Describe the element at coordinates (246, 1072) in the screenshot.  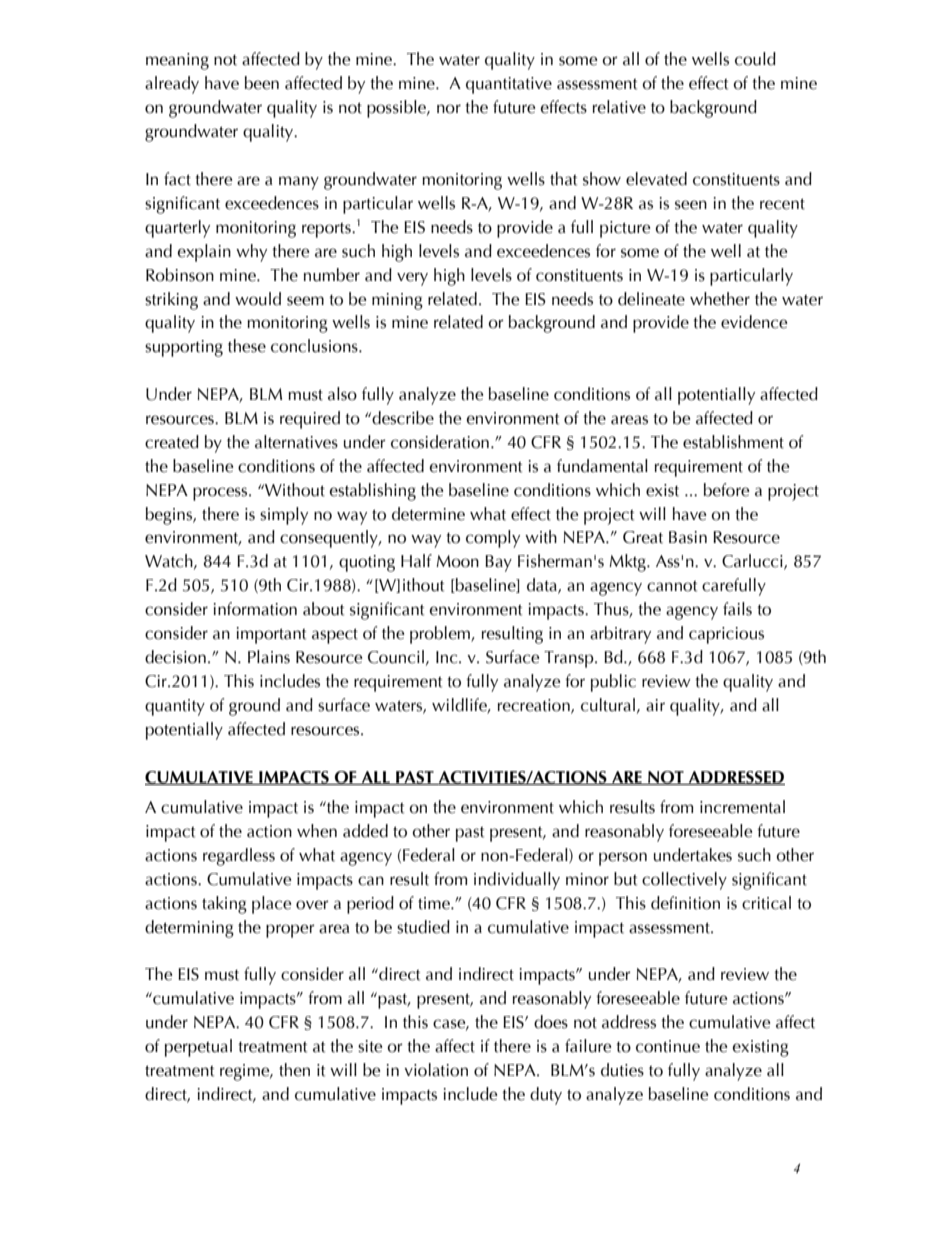
I see `regime` at that location.
